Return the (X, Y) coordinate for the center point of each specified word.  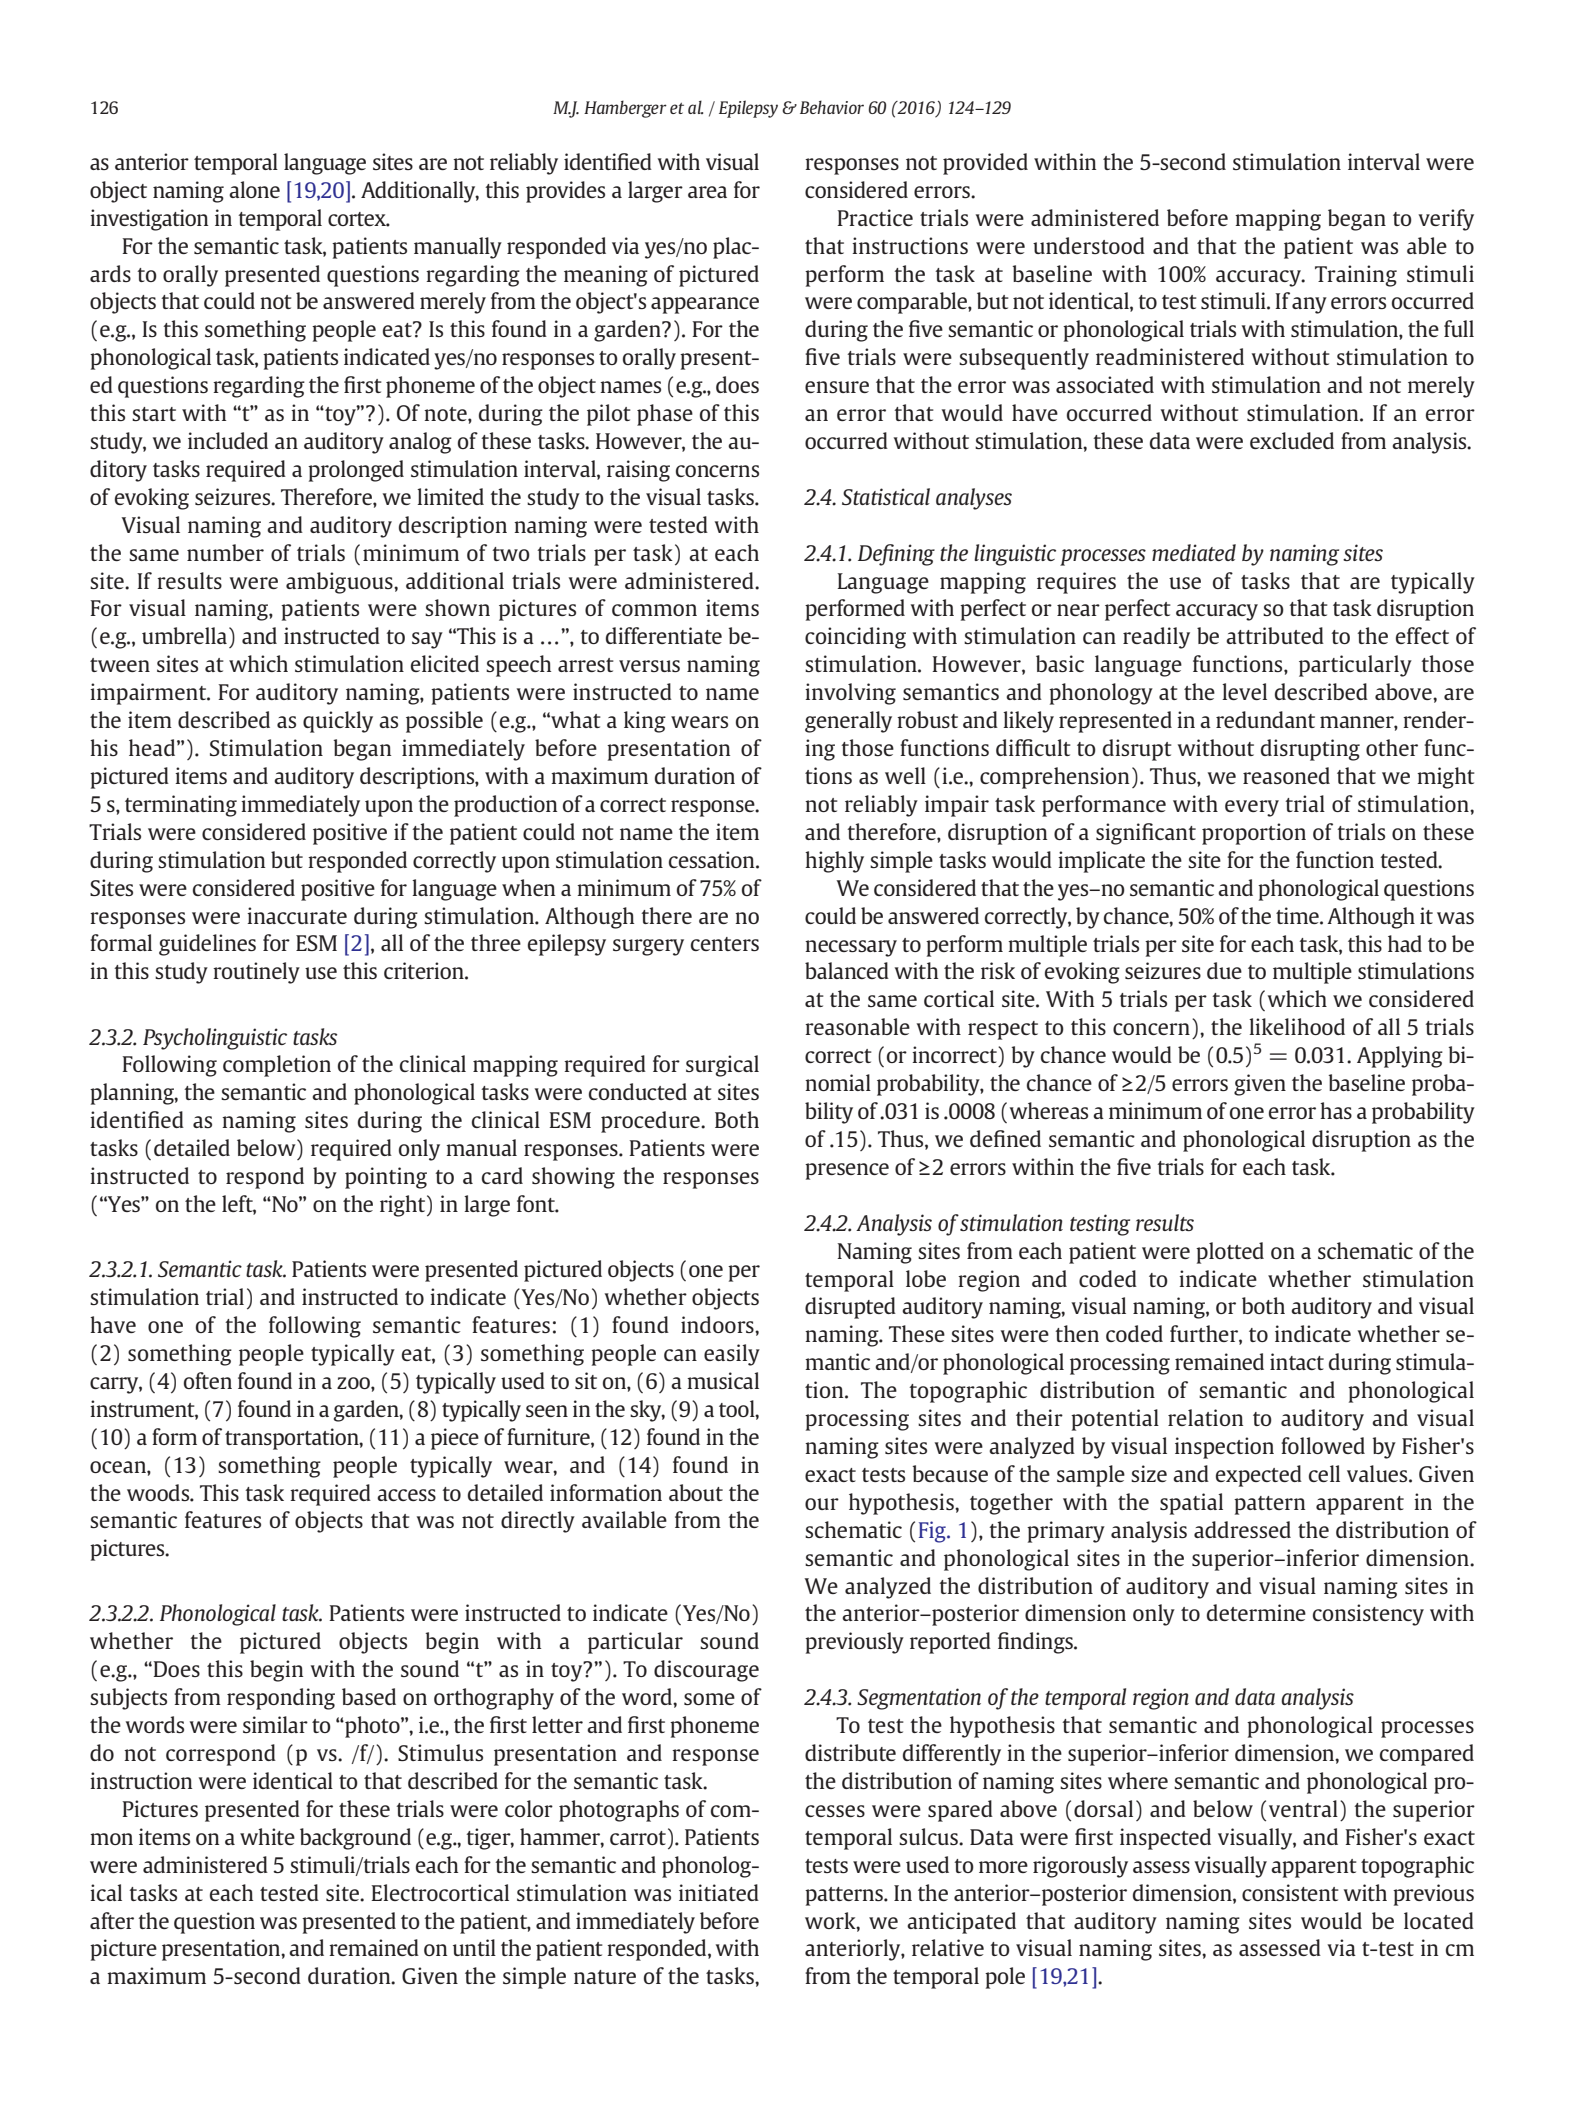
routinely (256, 973)
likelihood (1297, 1026)
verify (1446, 220)
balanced (847, 970)
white (267, 1836)
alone (254, 189)
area (707, 192)
